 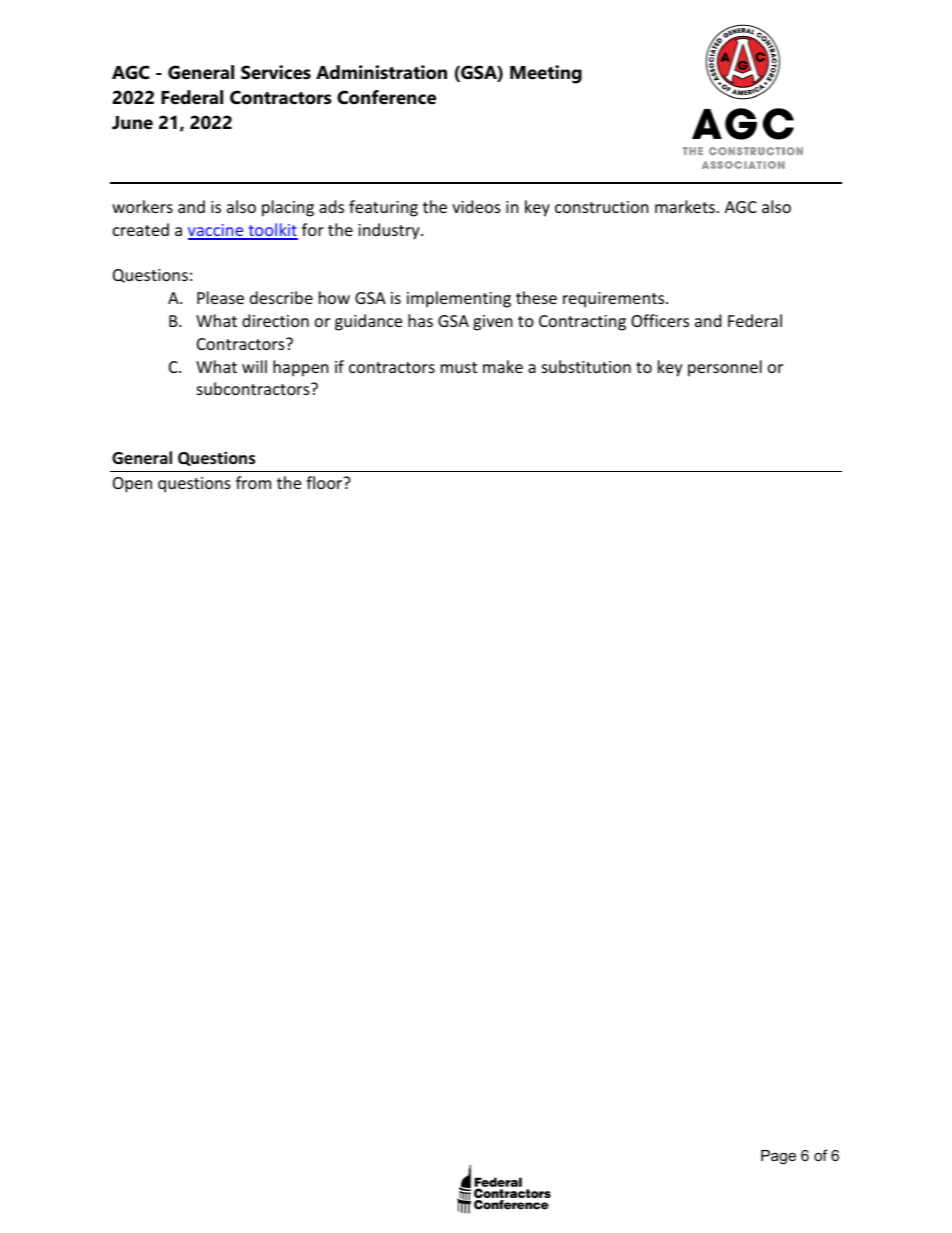 What do you see at coordinates (325, 482) in the screenshot?
I see `floor` at bounding box center [325, 482].
